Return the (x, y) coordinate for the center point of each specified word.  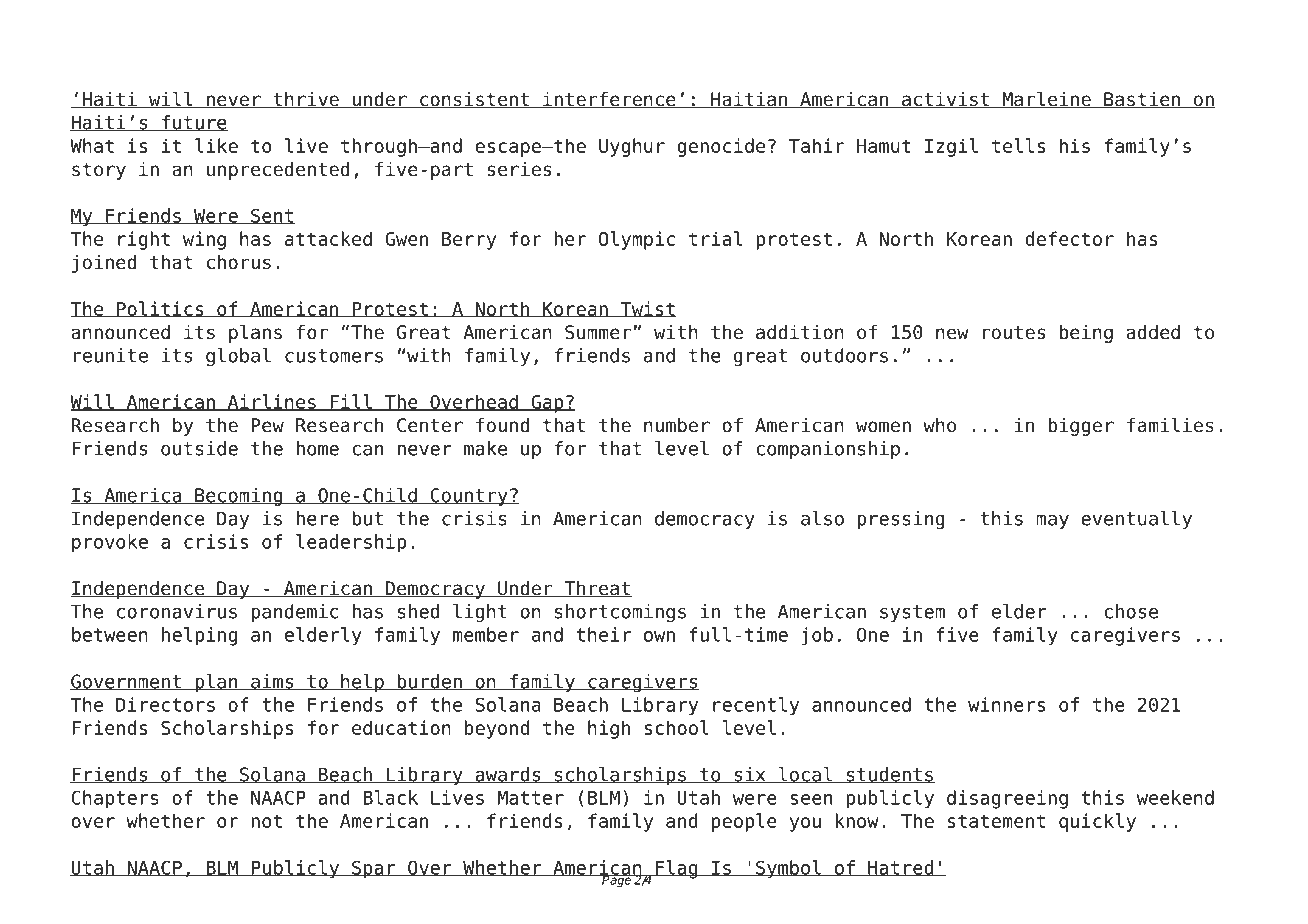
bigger (1081, 427)
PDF (205, 37)
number (677, 425)
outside (199, 448)
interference (609, 100)
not (266, 821)
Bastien (1142, 100)
